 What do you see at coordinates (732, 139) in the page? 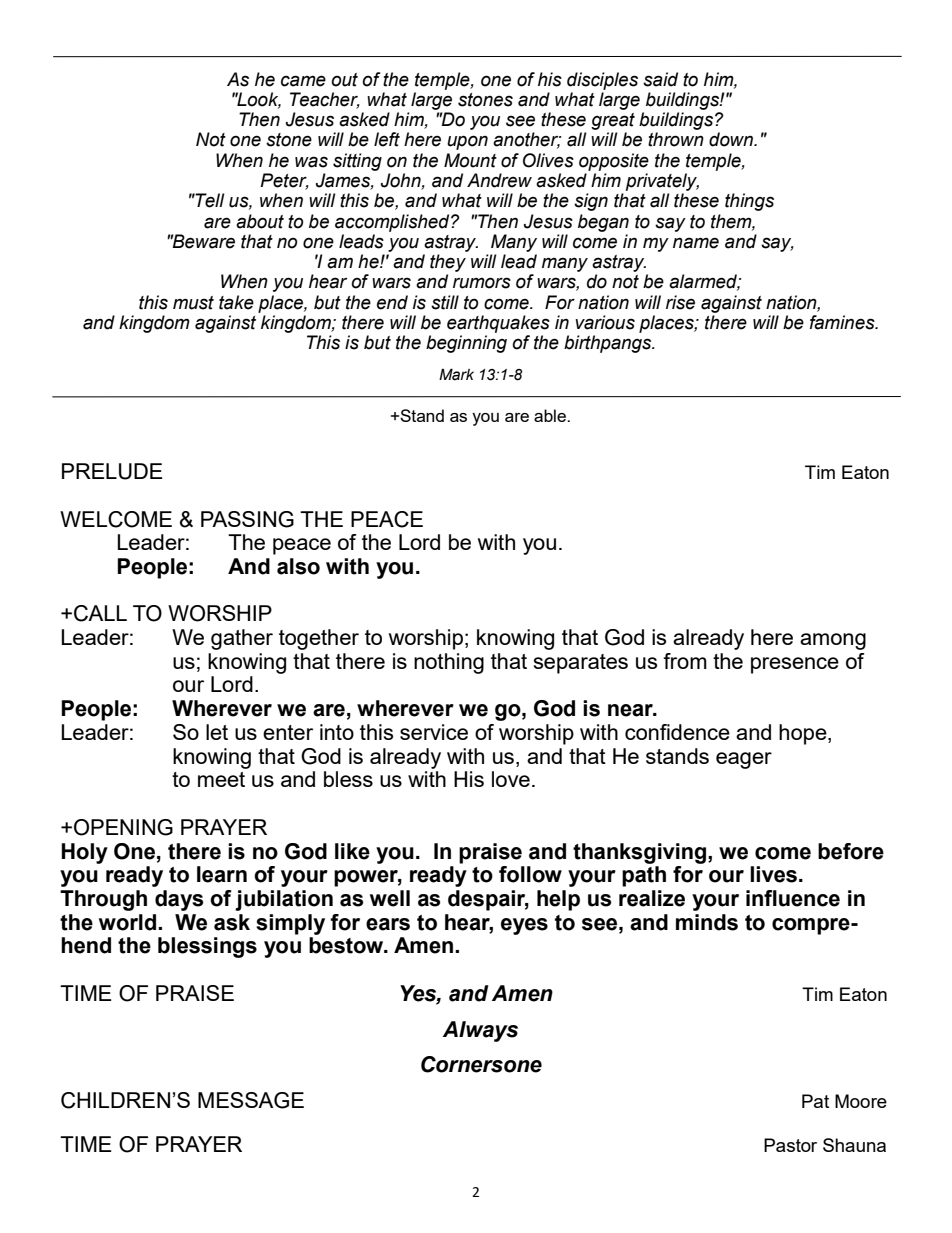
I see `down` at bounding box center [732, 139].
